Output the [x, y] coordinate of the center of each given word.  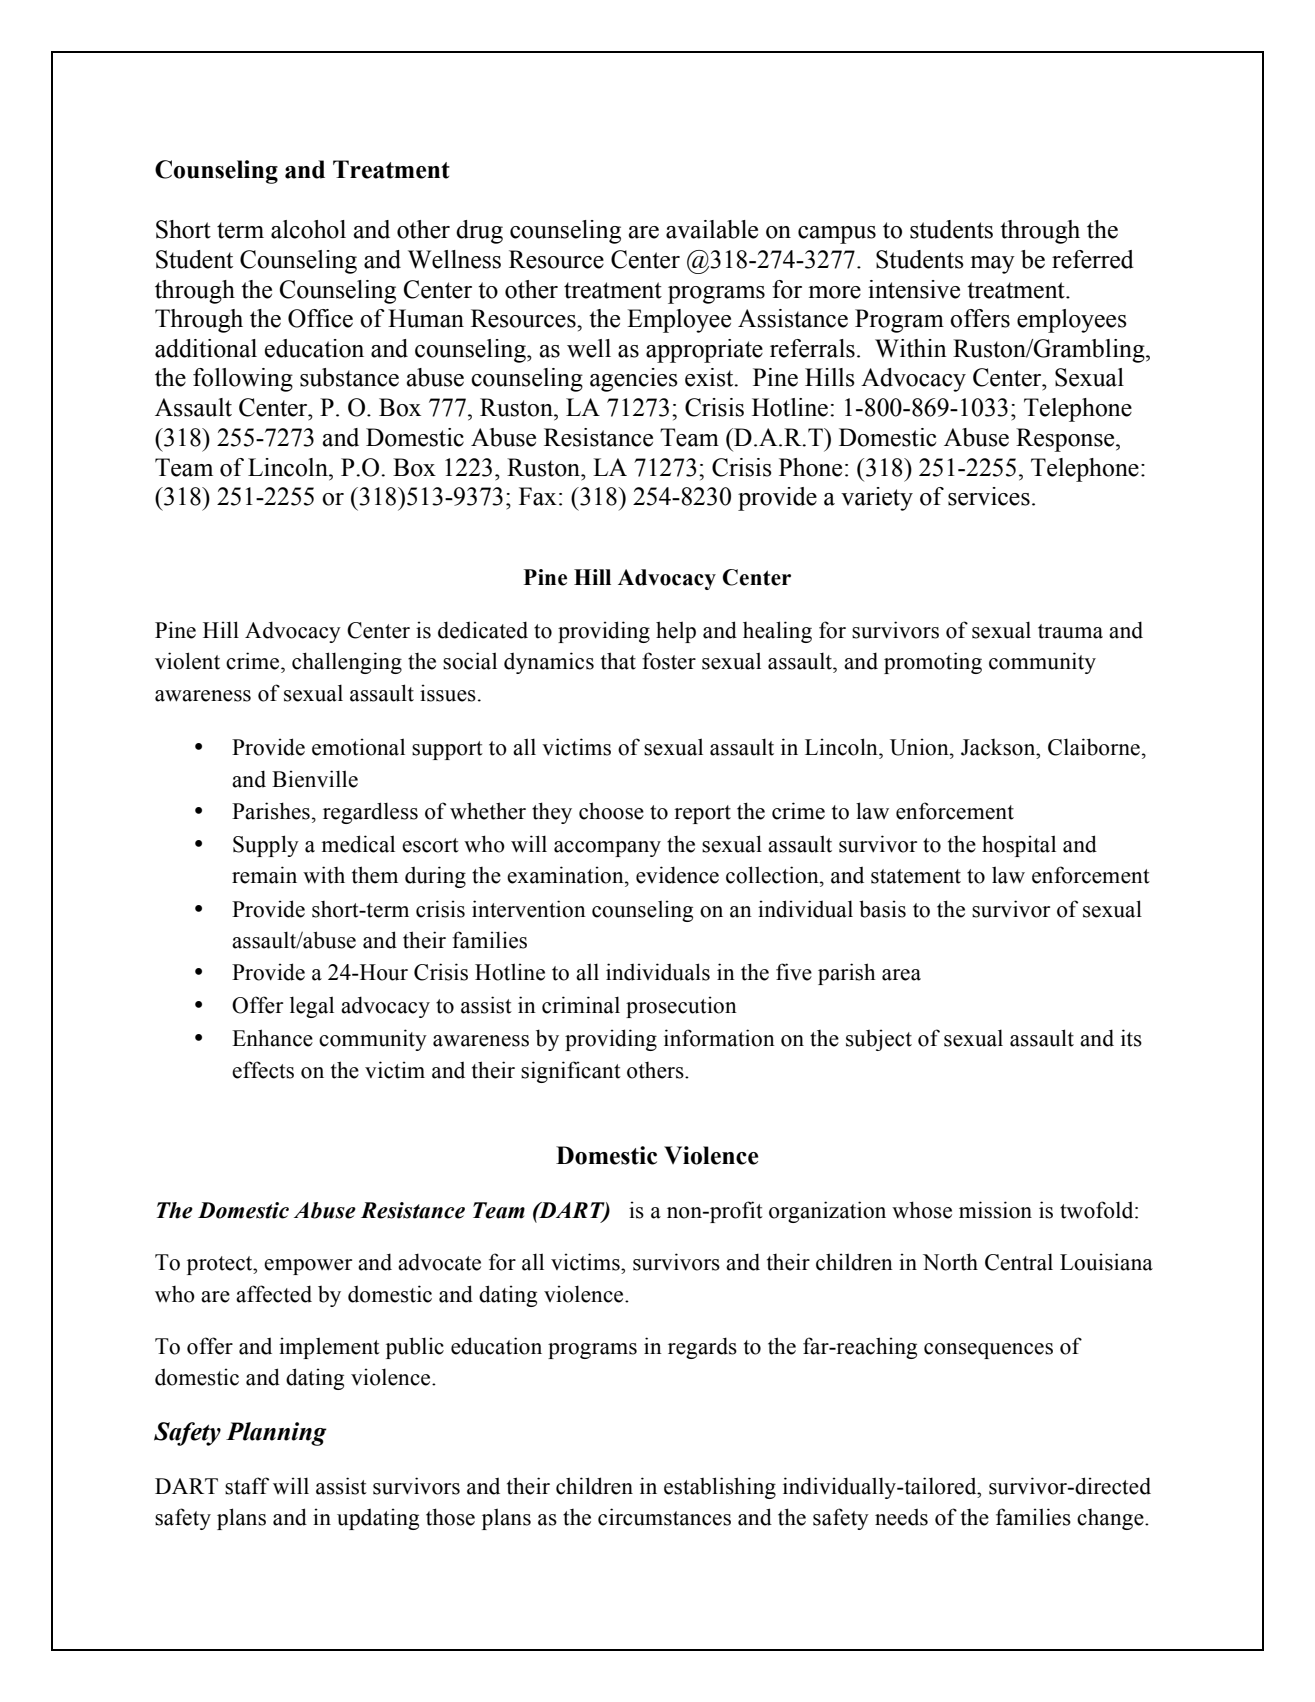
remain [264, 875]
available [712, 229]
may [993, 265]
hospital [1019, 846]
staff [247, 1486]
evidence [677, 875]
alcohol [308, 229]
